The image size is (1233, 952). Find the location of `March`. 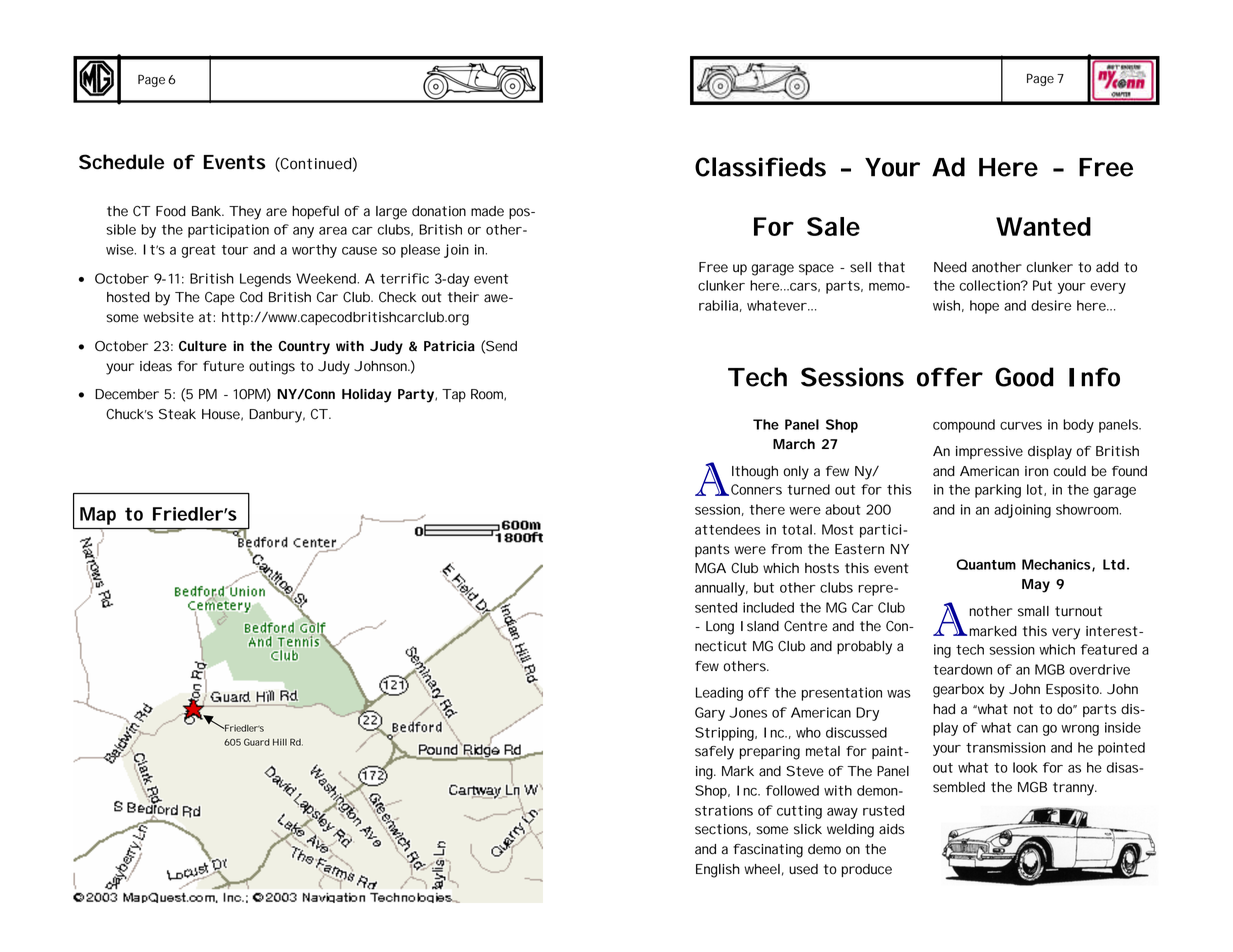

March is located at coordinates (794, 444).
